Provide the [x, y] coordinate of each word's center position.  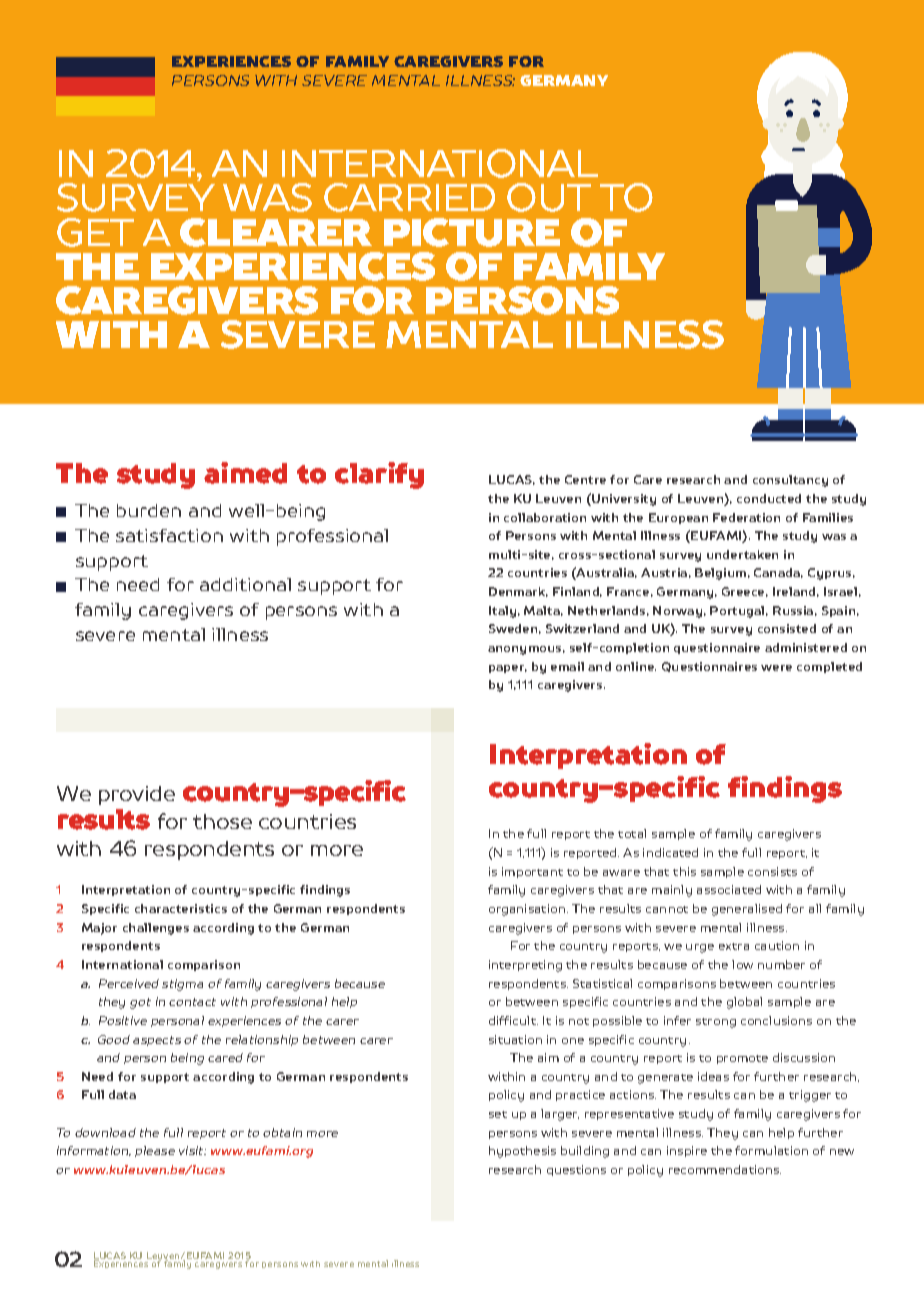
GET [95, 232]
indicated [670, 852]
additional [245, 584]
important [532, 872]
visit [192, 1150]
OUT [549, 197]
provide [137, 795]
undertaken [742, 554]
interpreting [525, 966]
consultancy [790, 481]
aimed [245, 473]
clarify [379, 475]
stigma [182, 985]
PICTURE [472, 232]
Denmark [518, 592]
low [742, 964]
